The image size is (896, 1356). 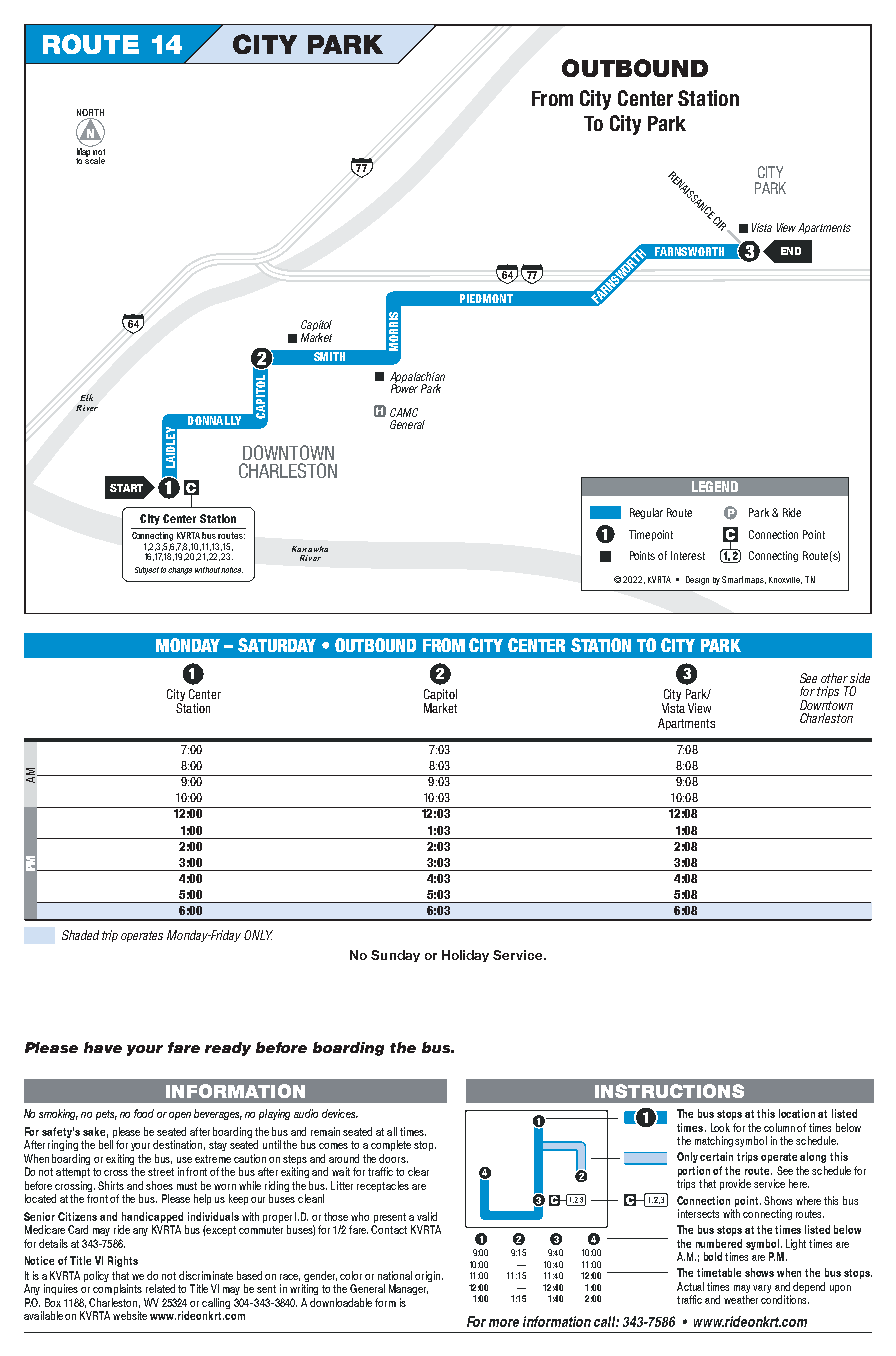 I want to click on Holiday, so click(x=465, y=956).
